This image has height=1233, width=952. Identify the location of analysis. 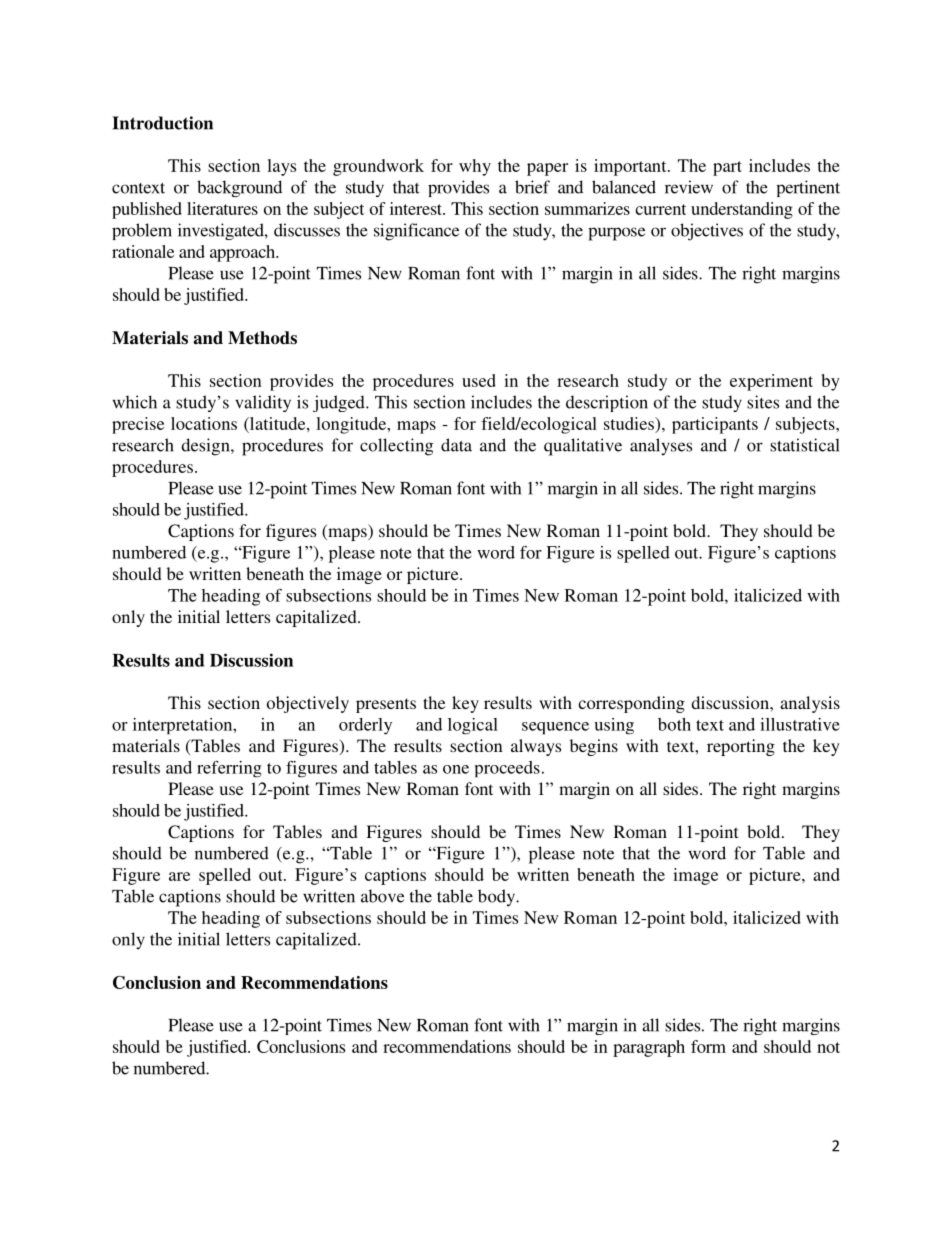
(810, 704).
